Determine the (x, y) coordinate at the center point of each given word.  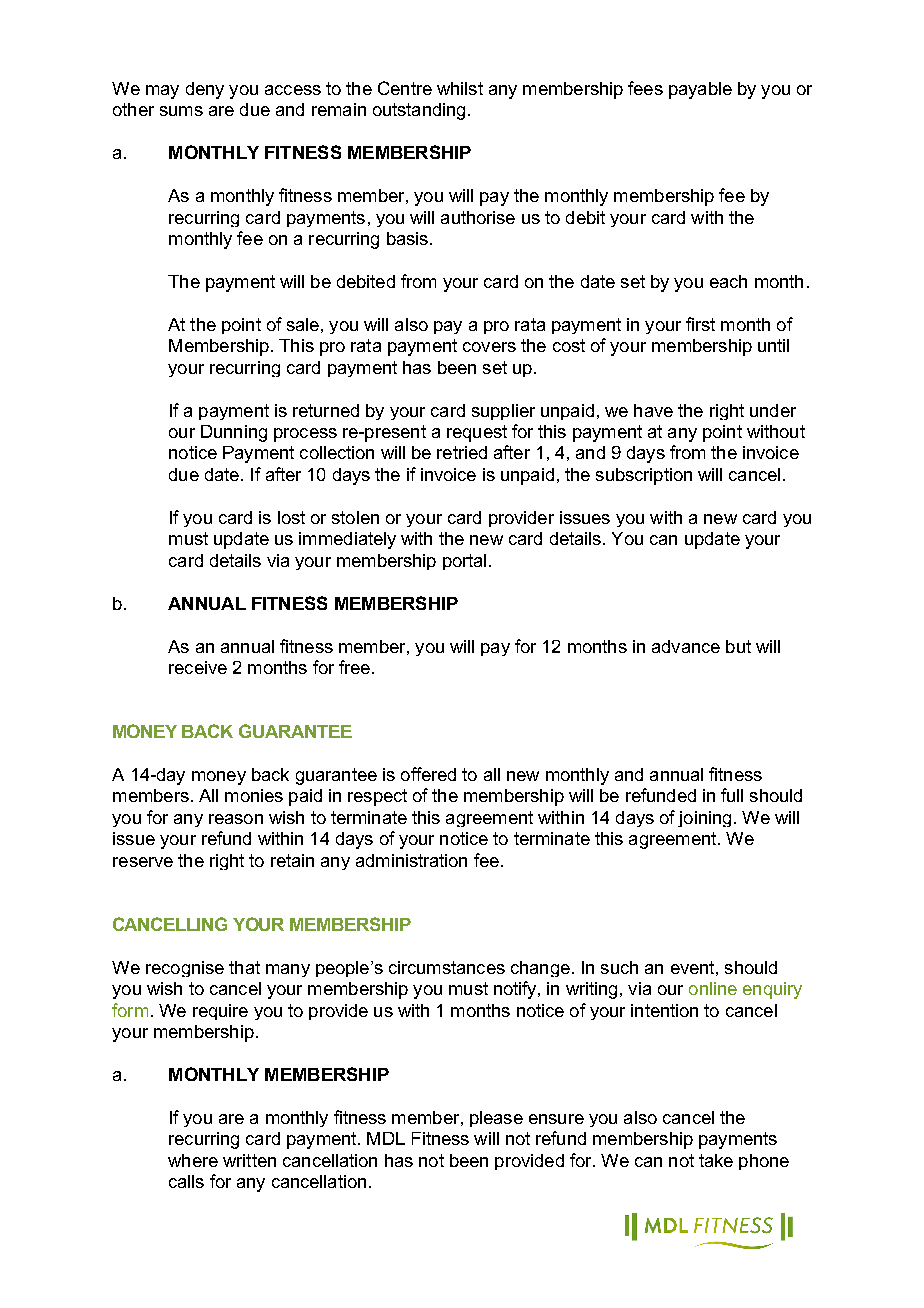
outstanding (419, 111)
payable (700, 90)
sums (181, 111)
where (193, 1160)
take (716, 1160)
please (496, 1119)
